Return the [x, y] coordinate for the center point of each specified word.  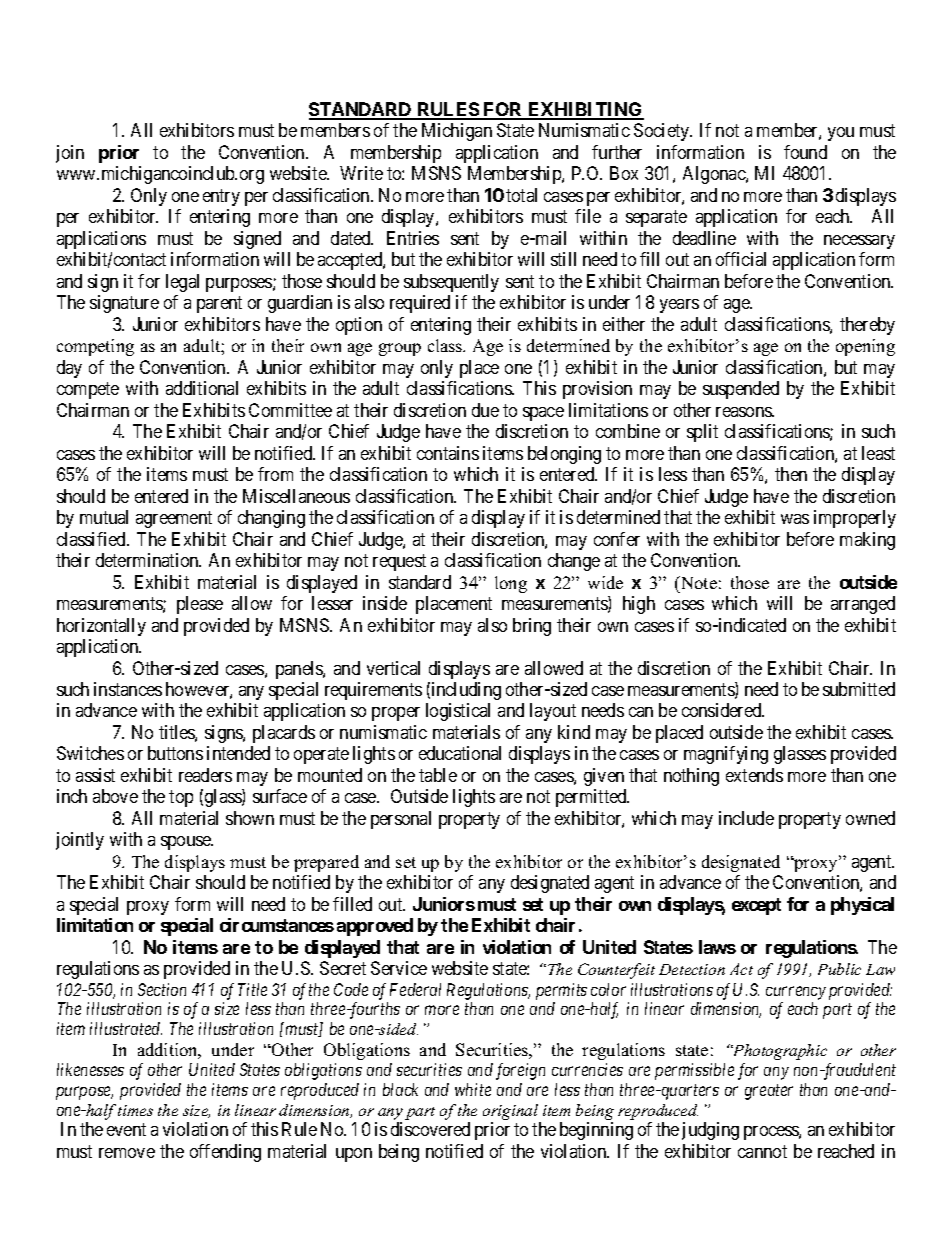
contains [448, 453]
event [126, 1130]
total [521, 195]
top [181, 799]
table [438, 775]
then [791, 474]
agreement [174, 519]
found [805, 152]
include [746, 818]
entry [221, 197]
